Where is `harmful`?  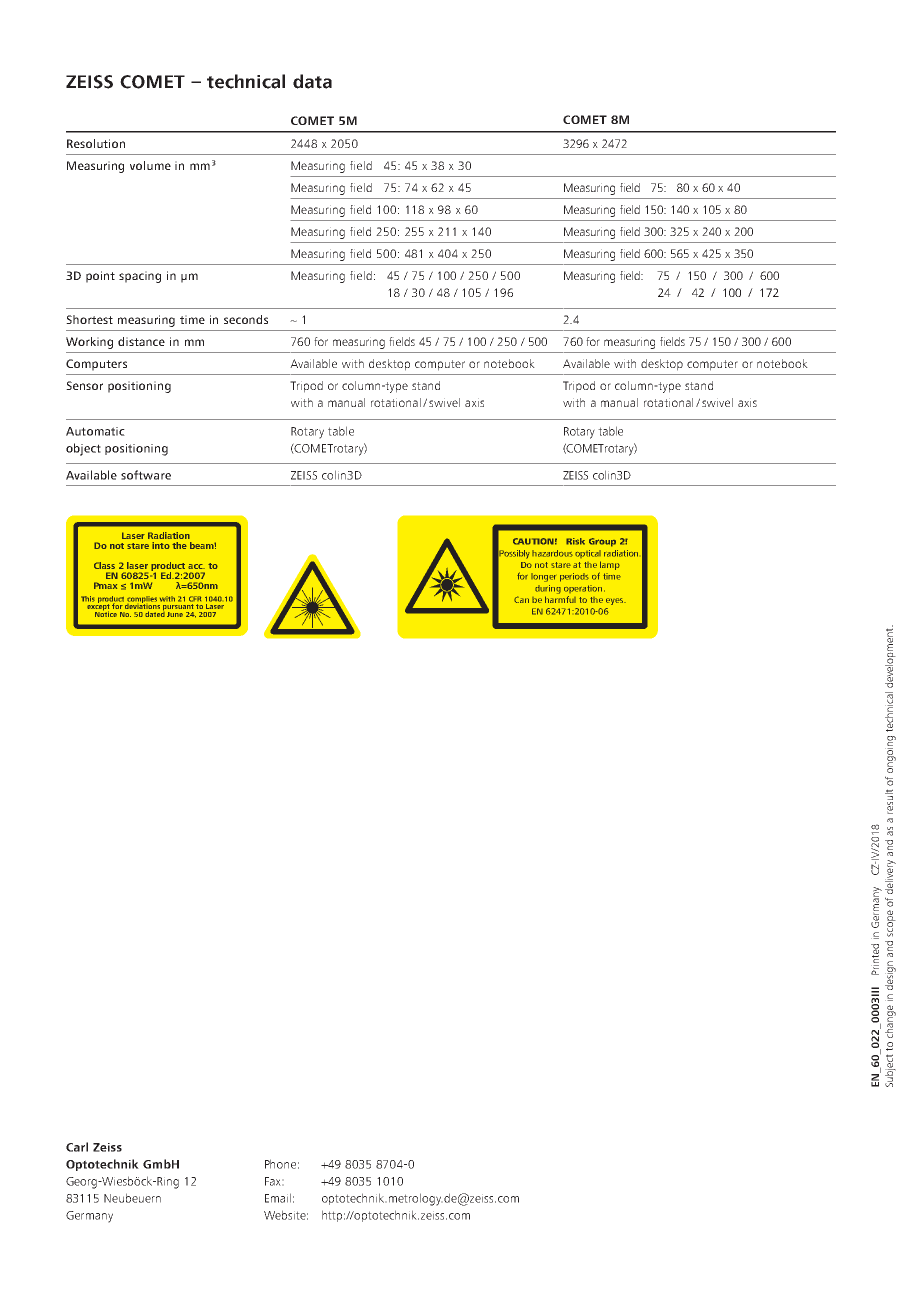
harmful is located at coordinates (560, 599).
